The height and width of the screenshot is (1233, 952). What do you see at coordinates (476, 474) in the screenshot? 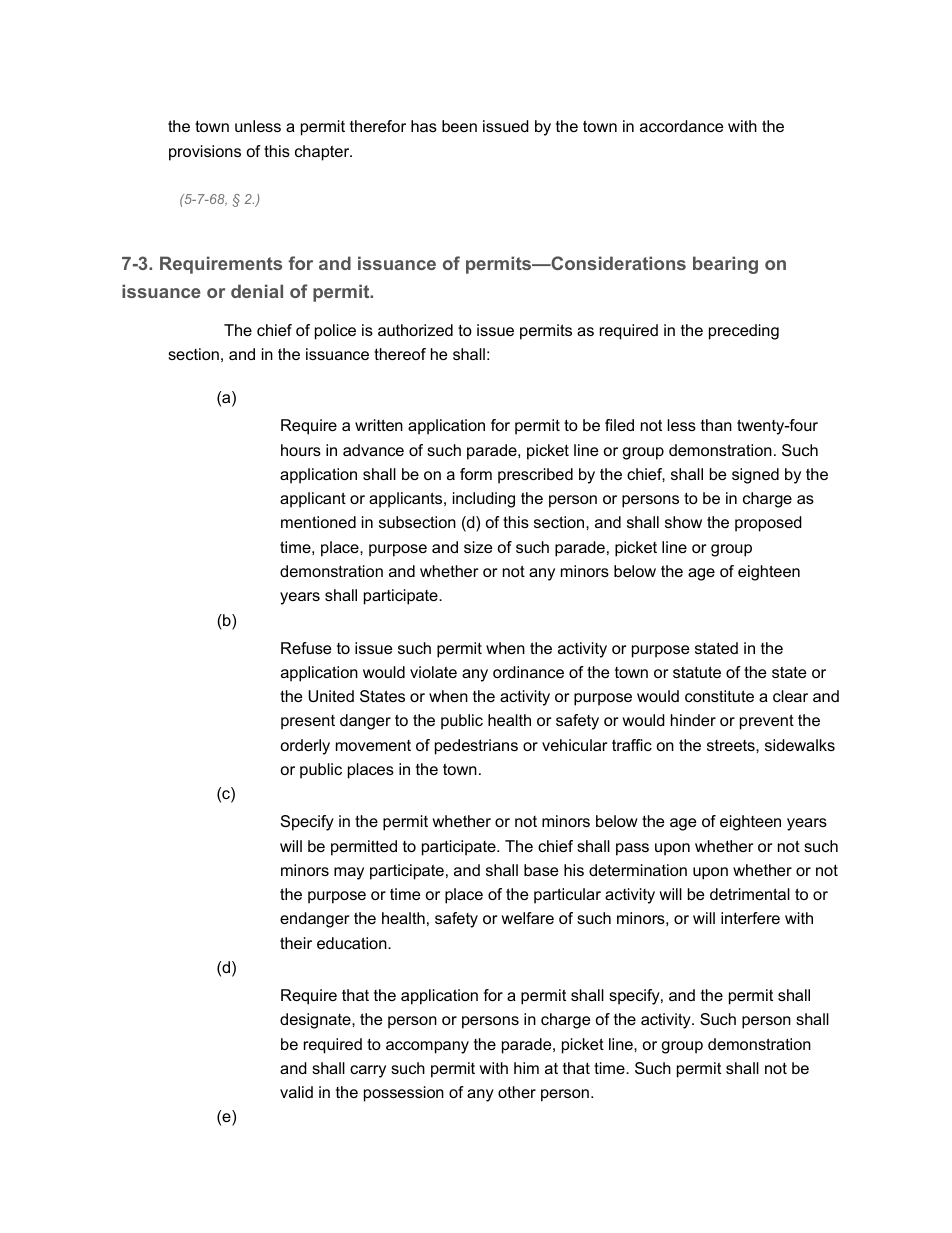
I see `form` at bounding box center [476, 474].
